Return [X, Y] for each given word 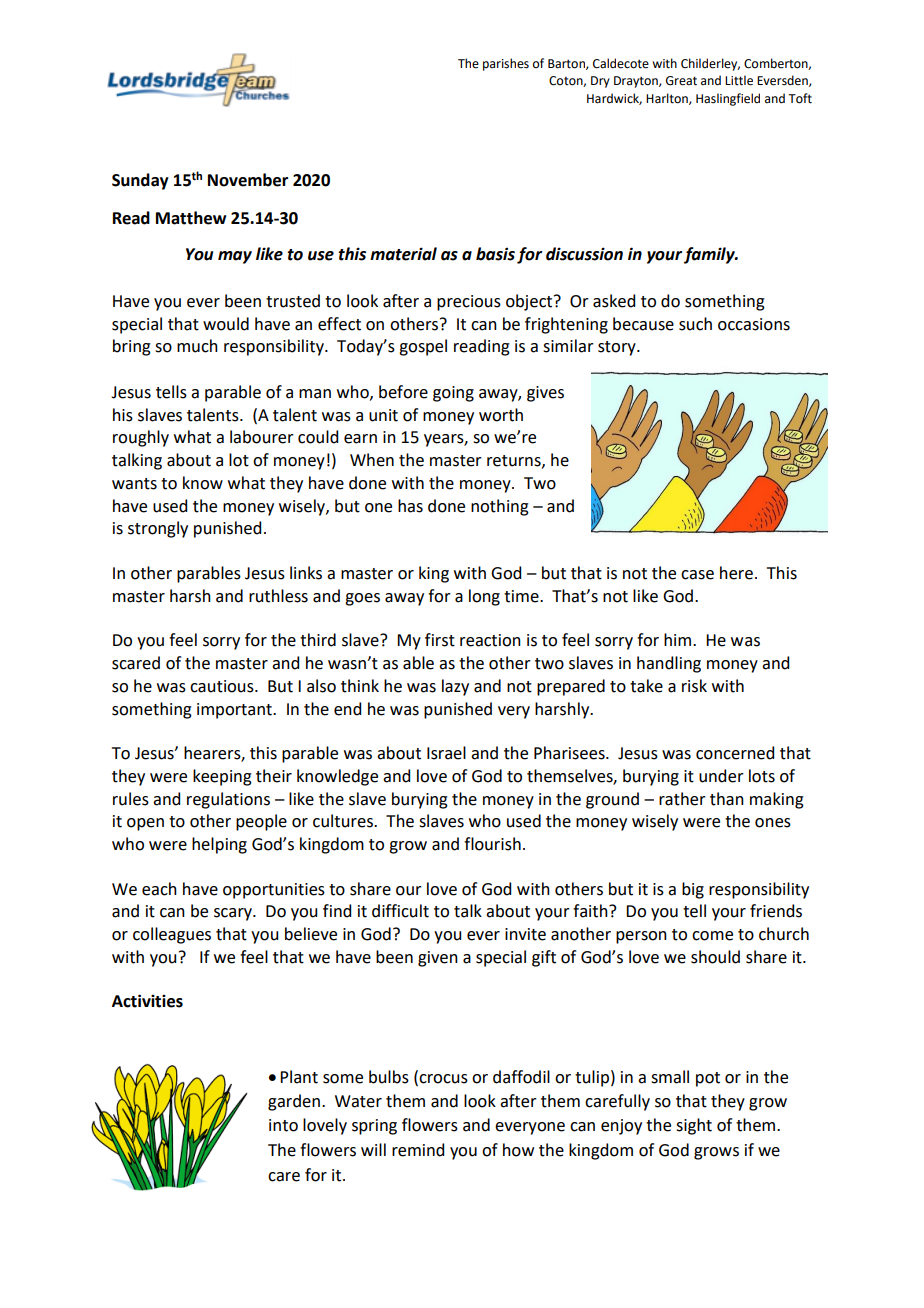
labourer [262, 437]
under [721, 776]
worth [501, 415]
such [695, 324]
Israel [446, 753]
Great [681, 81]
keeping [222, 777]
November [248, 180]
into [283, 1125]
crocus [442, 1078]
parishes [506, 64]
